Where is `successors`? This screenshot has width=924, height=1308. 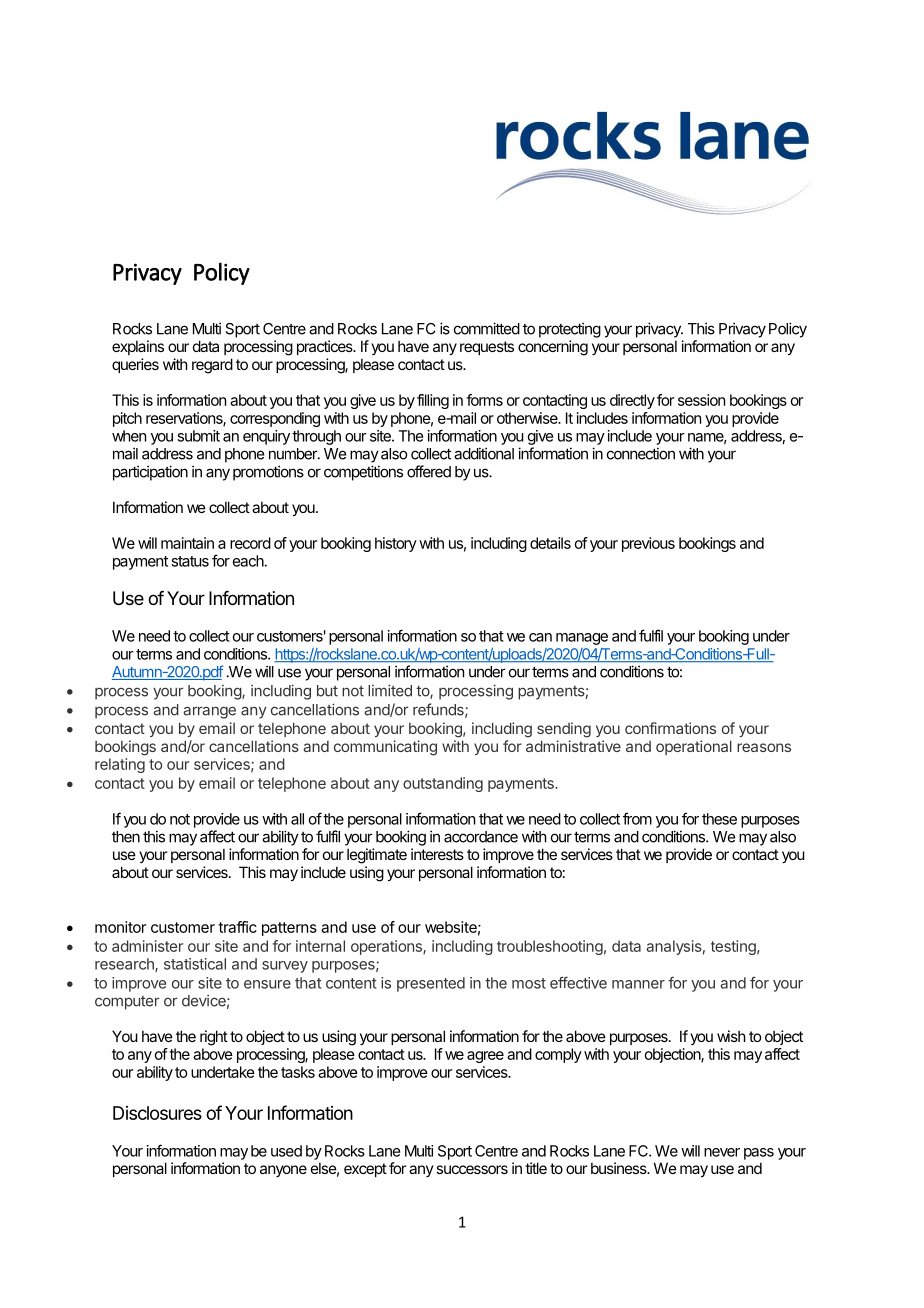
successors is located at coordinates (472, 1169).
